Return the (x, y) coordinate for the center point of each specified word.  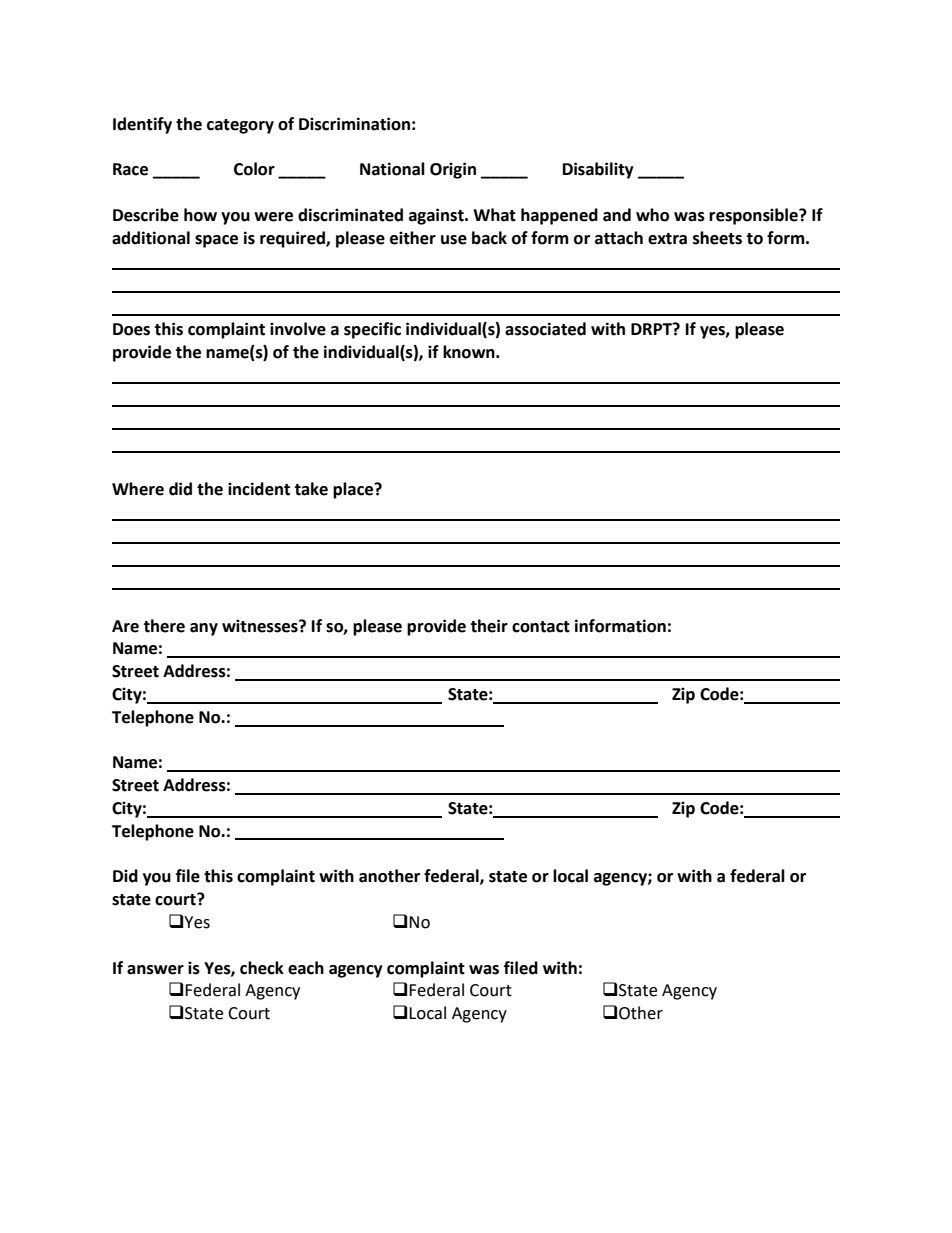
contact (541, 627)
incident (259, 489)
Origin (453, 170)
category (240, 126)
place (354, 490)
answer (155, 970)
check (262, 968)
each (306, 968)
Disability (598, 170)
